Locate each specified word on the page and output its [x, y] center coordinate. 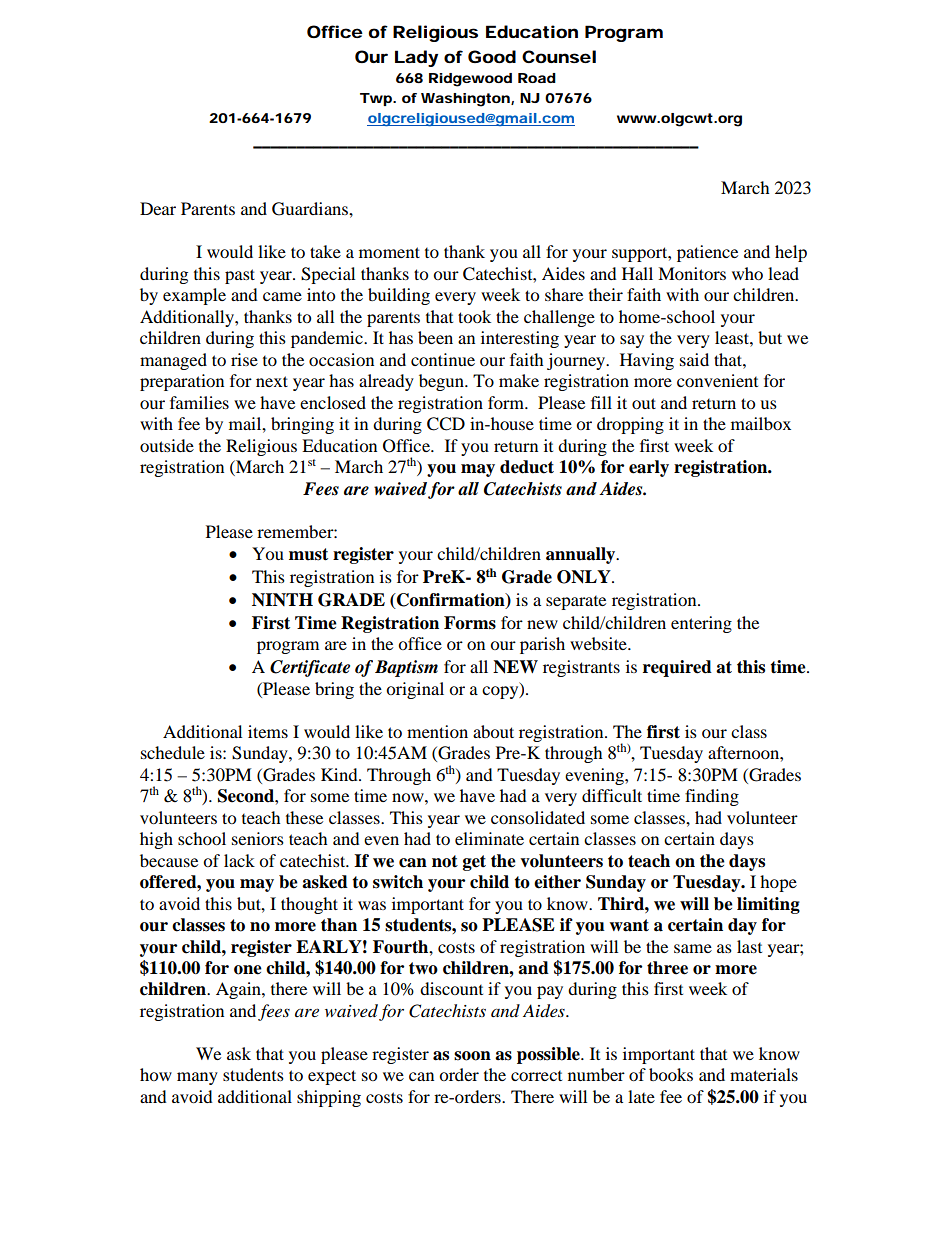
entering [701, 624]
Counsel [559, 56]
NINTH [282, 599]
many [197, 1078]
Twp [377, 99]
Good [492, 56]
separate [576, 603]
